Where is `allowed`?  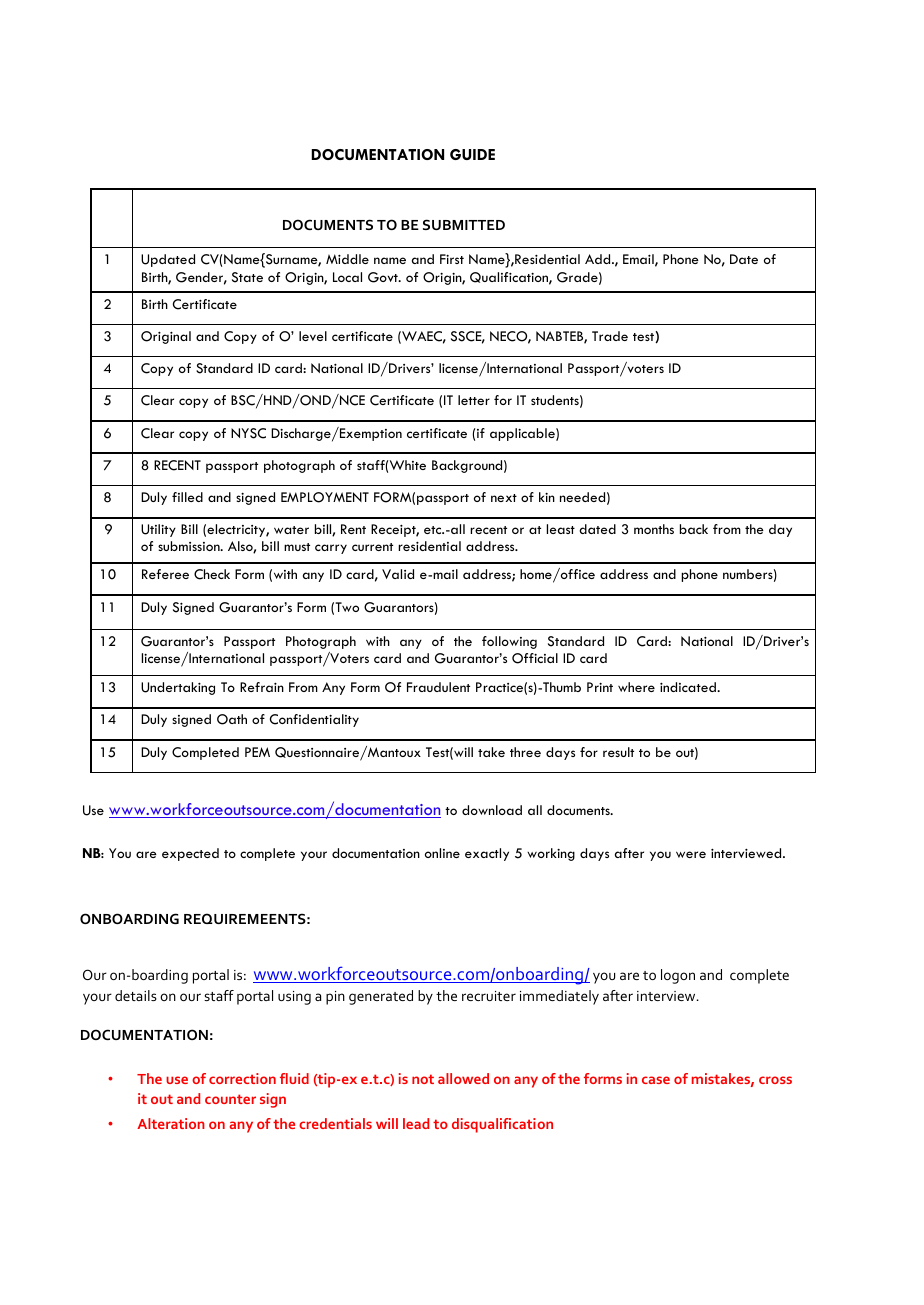
allowed is located at coordinates (463, 1078).
